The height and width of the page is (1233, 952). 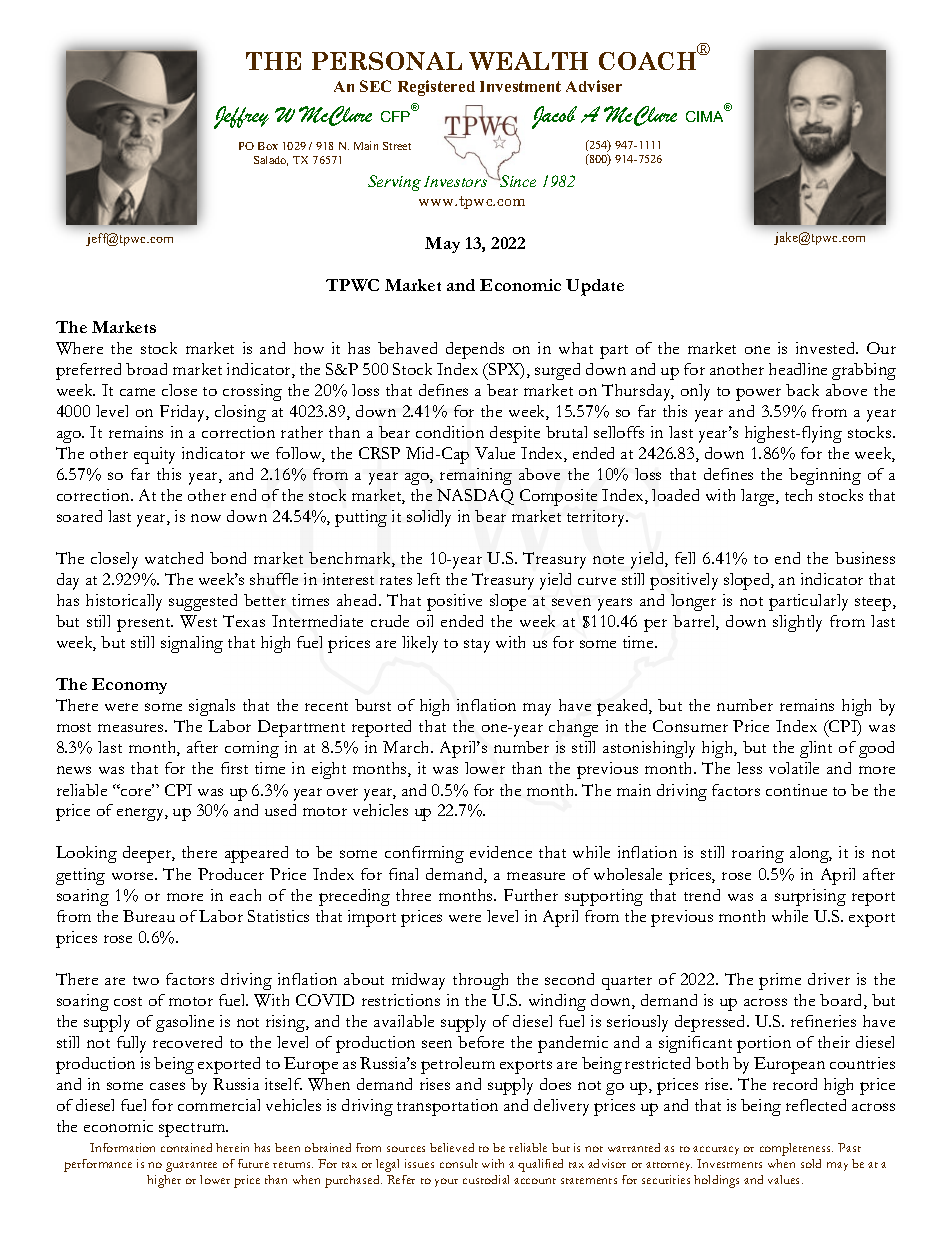 What do you see at coordinates (436, 88) in the page?
I see `Registered` at bounding box center [436, 88].
